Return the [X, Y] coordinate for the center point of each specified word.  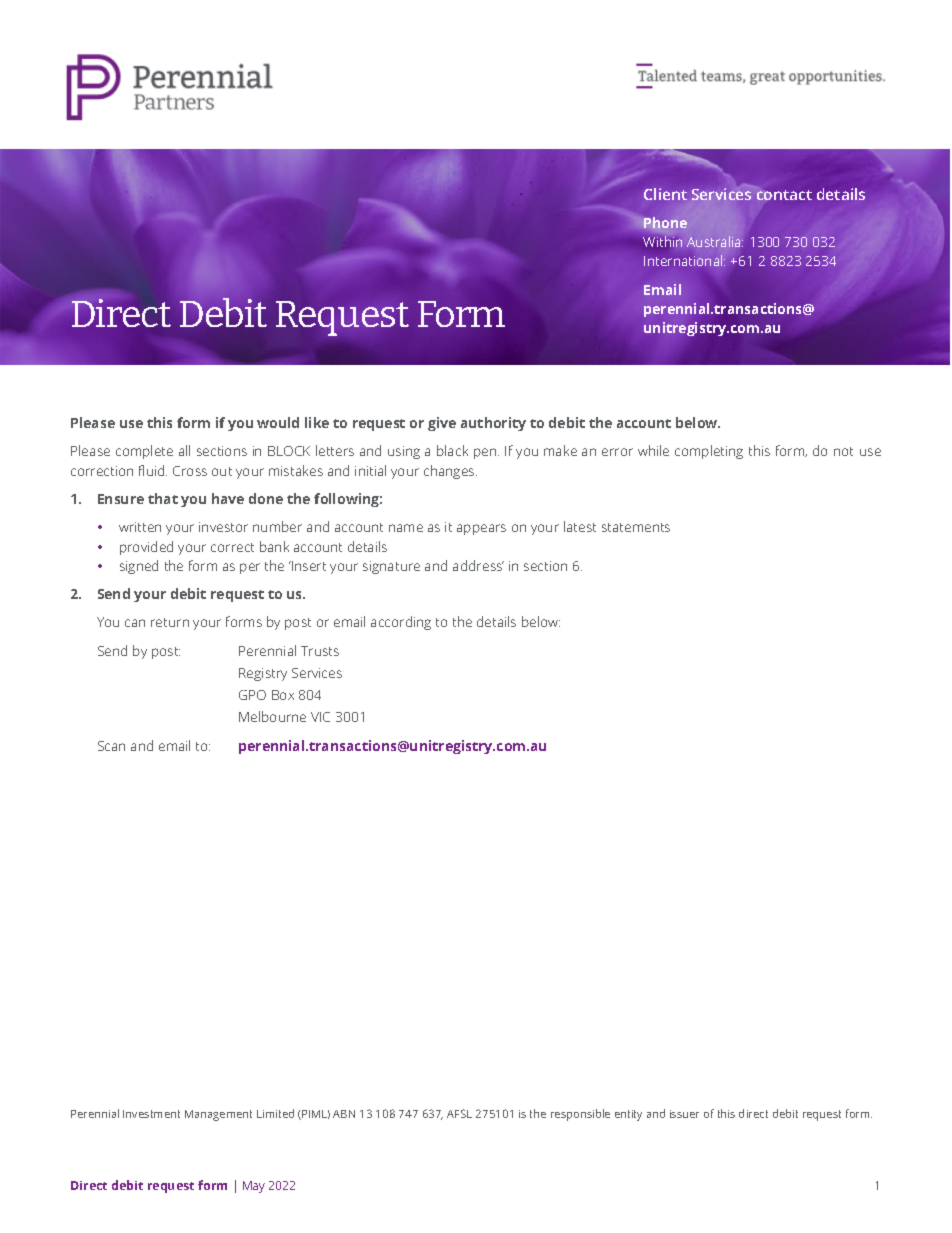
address [478, 565]
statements [636, 527]
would [278, 422]
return [170, 622]
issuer [684, 1114]
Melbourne [272, 716]
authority [493, 424]
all [184, 450]
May [254, 1187]
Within [662, 241]
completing [709, 452]
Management [218, 1115]
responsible [580, 1115]
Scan [111, 746]
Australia [715, 241]
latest [580, 526]
